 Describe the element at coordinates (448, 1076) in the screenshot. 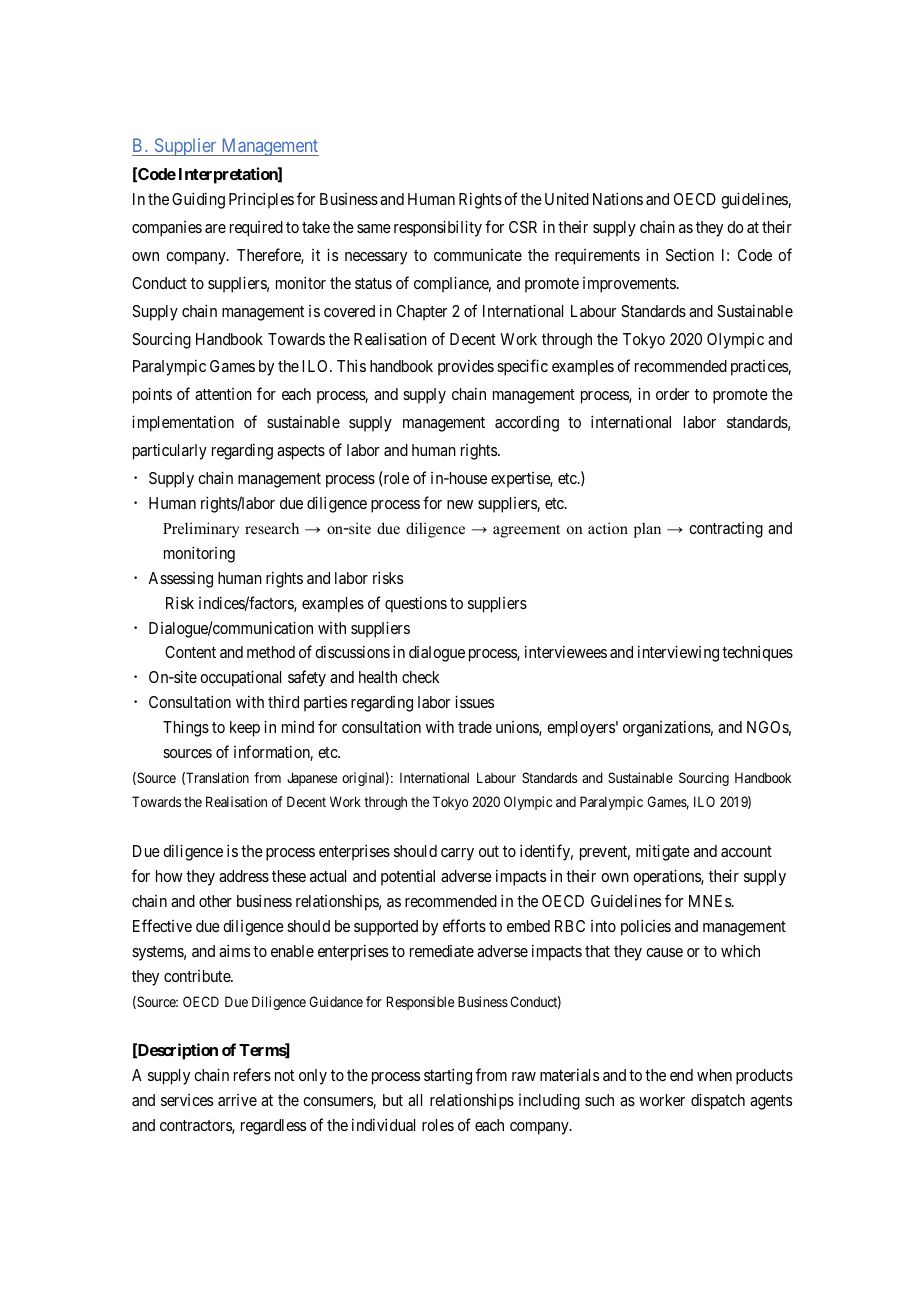

I see `starting` at that location.
